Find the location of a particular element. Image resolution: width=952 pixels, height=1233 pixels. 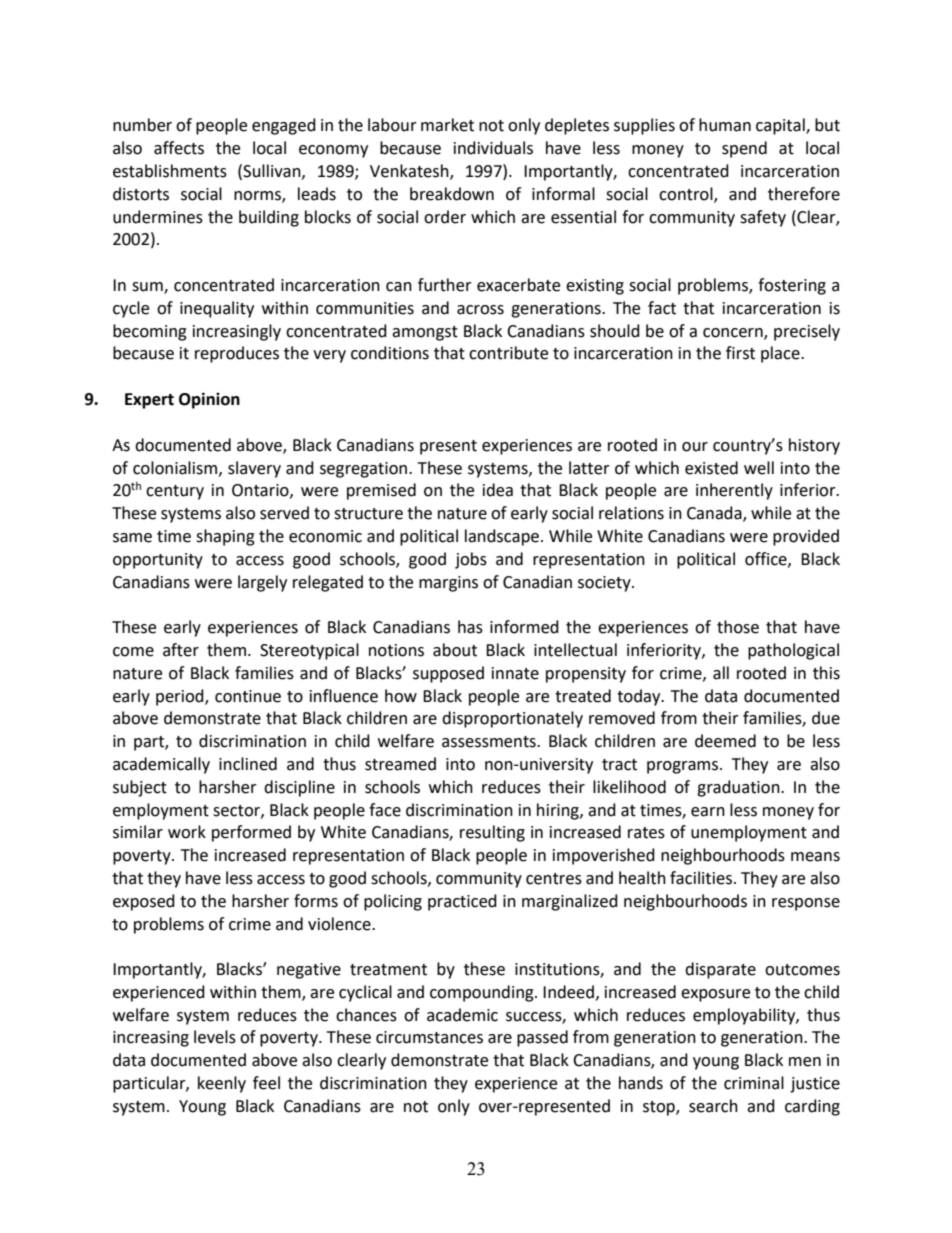

first is located at coordinates (740, 353).
